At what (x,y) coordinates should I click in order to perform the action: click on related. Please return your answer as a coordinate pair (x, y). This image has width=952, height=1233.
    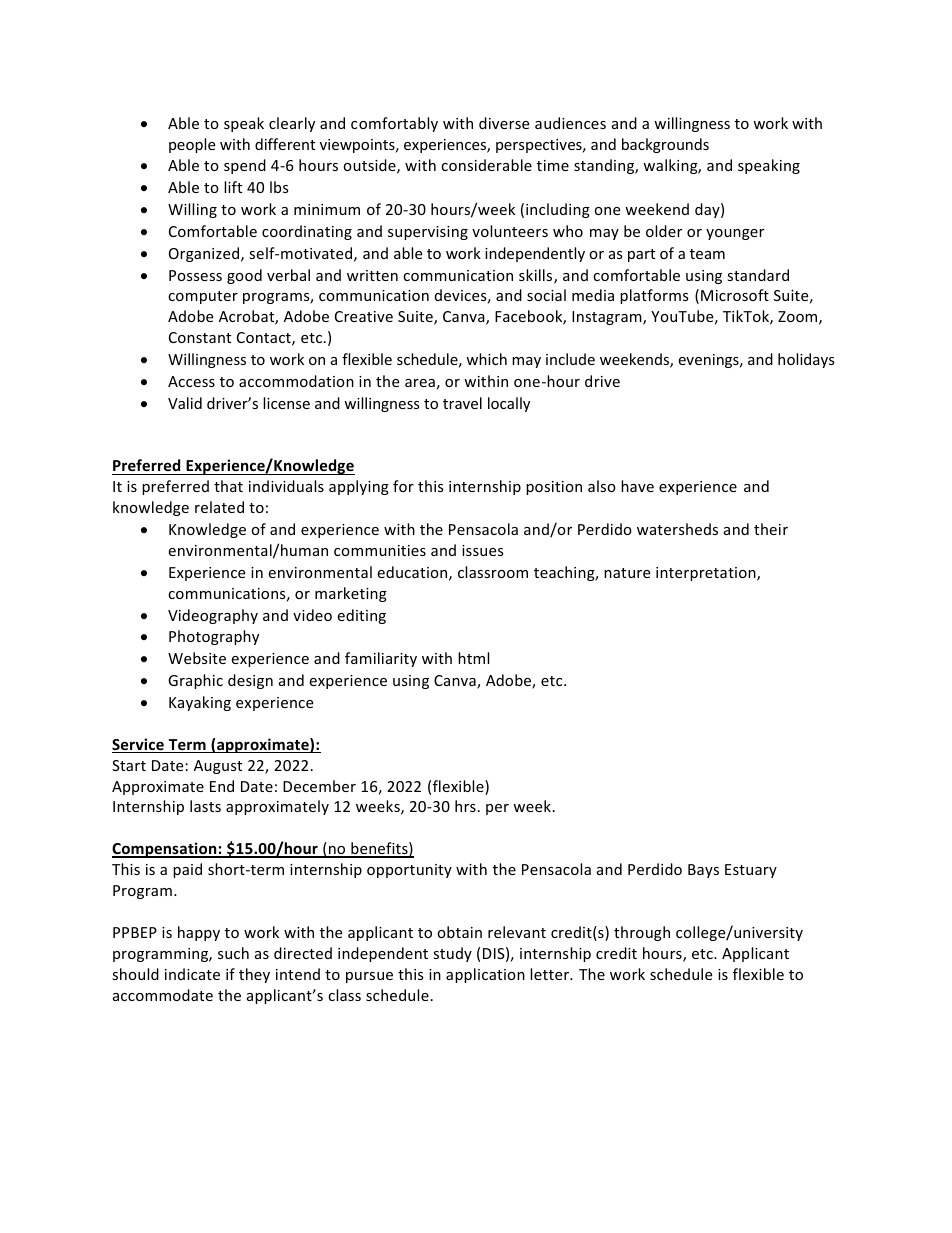
    Looking at the image, I should click on (219, 507).
